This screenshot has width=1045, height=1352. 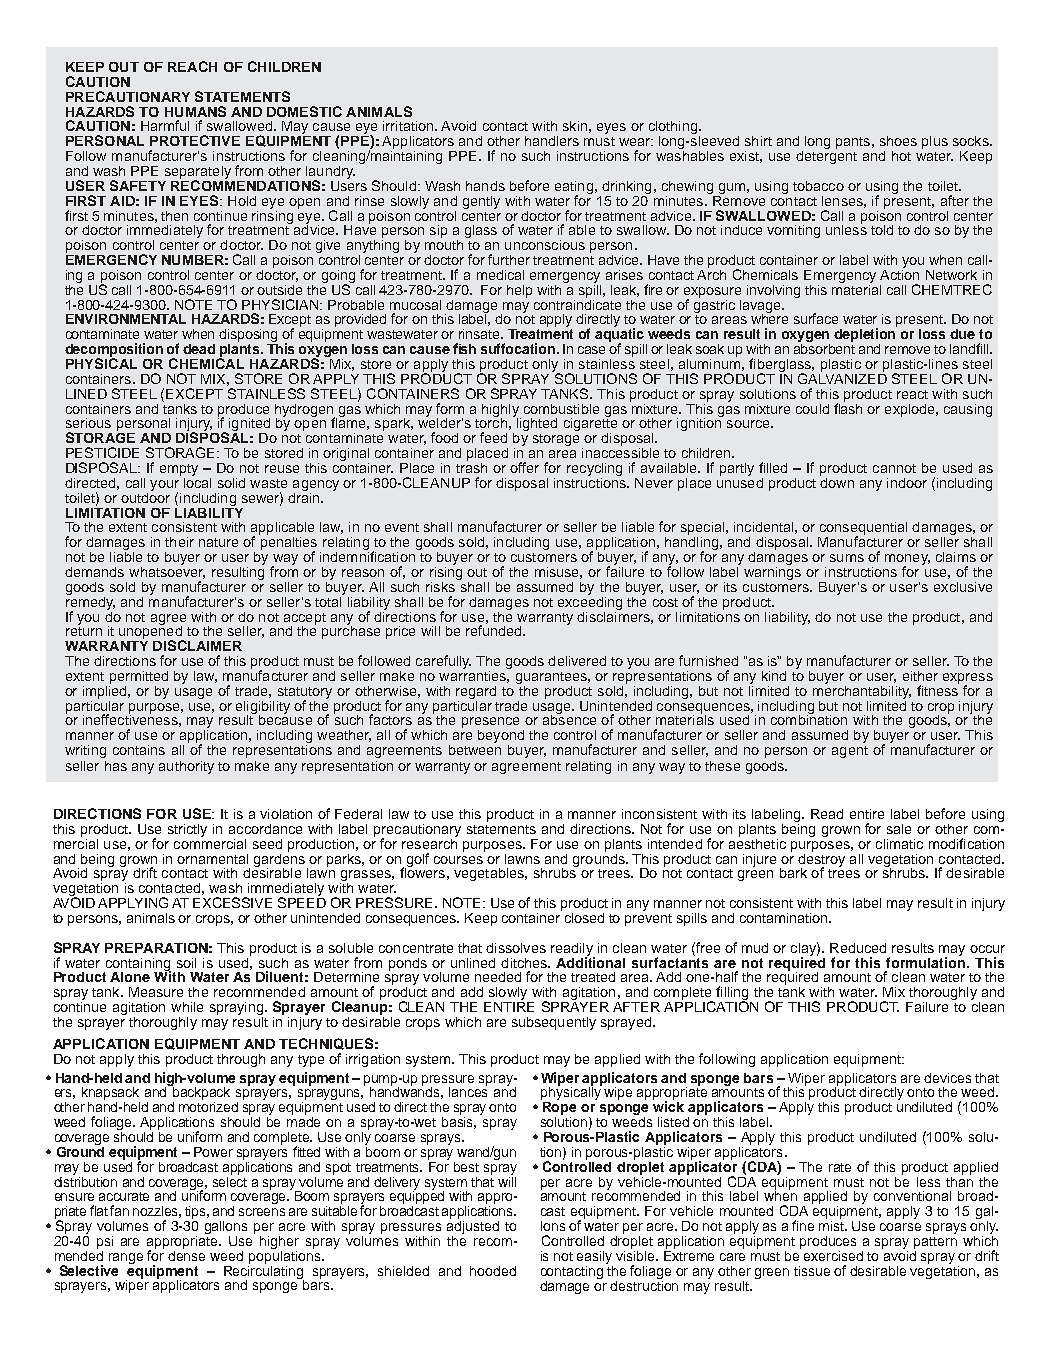 What do you see at coordinates (195, 111) in the screenshot?
I see `HUMANS` at bounding box center [195, 111].
